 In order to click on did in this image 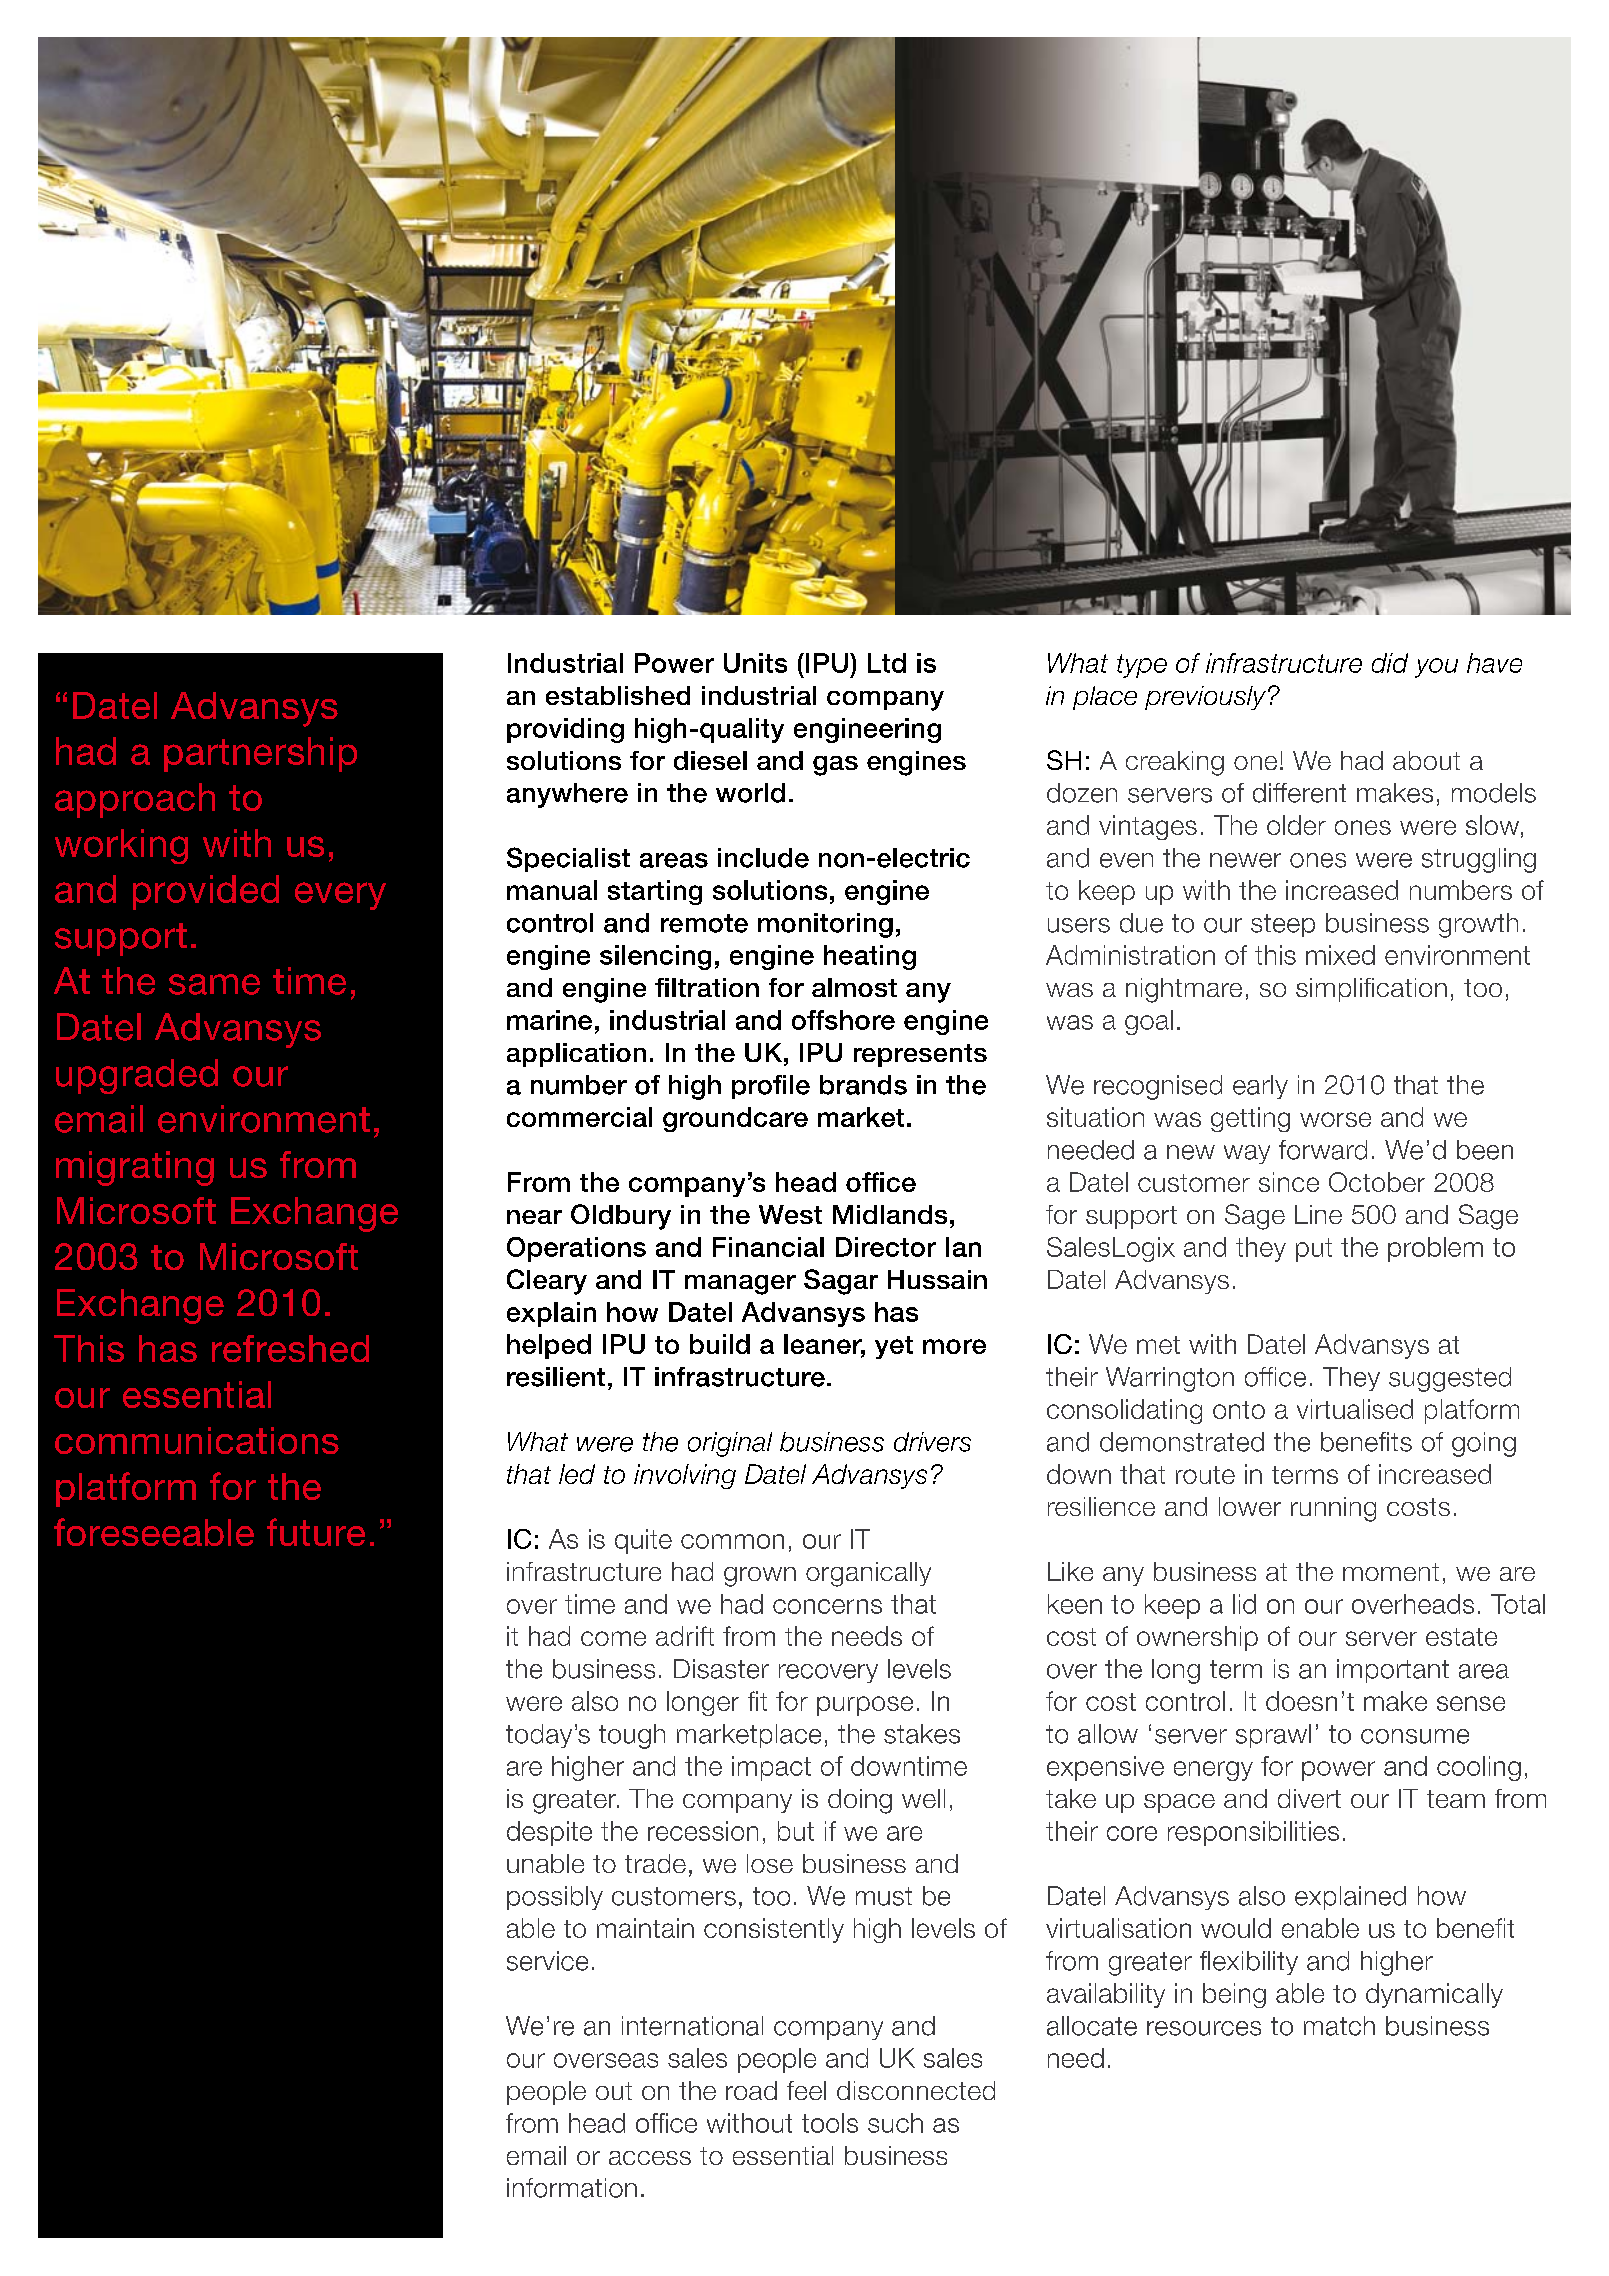, I will do `click(1390, 663)`.
